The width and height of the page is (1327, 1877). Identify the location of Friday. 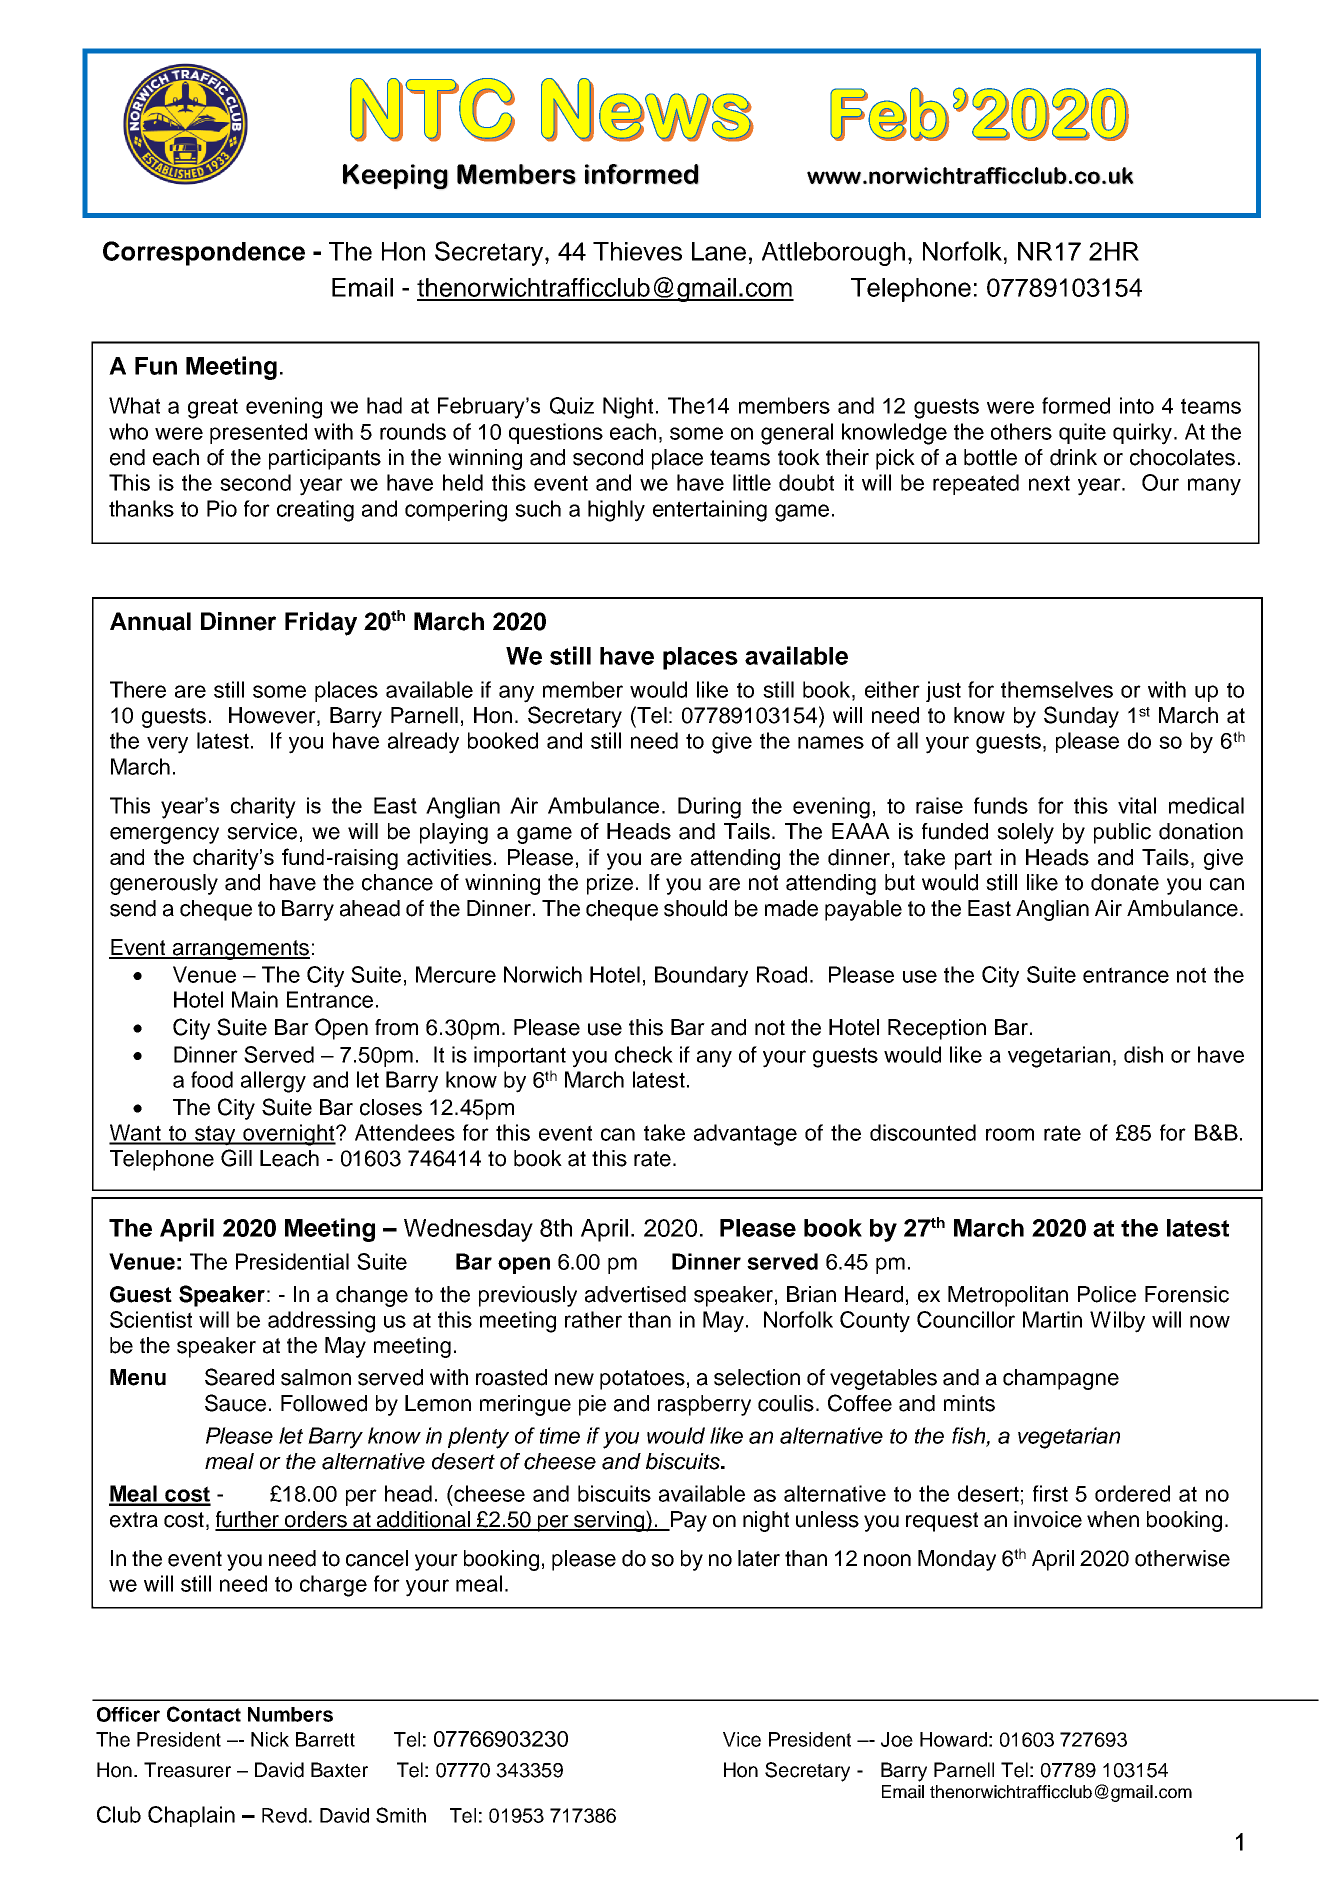
(321, 624).
